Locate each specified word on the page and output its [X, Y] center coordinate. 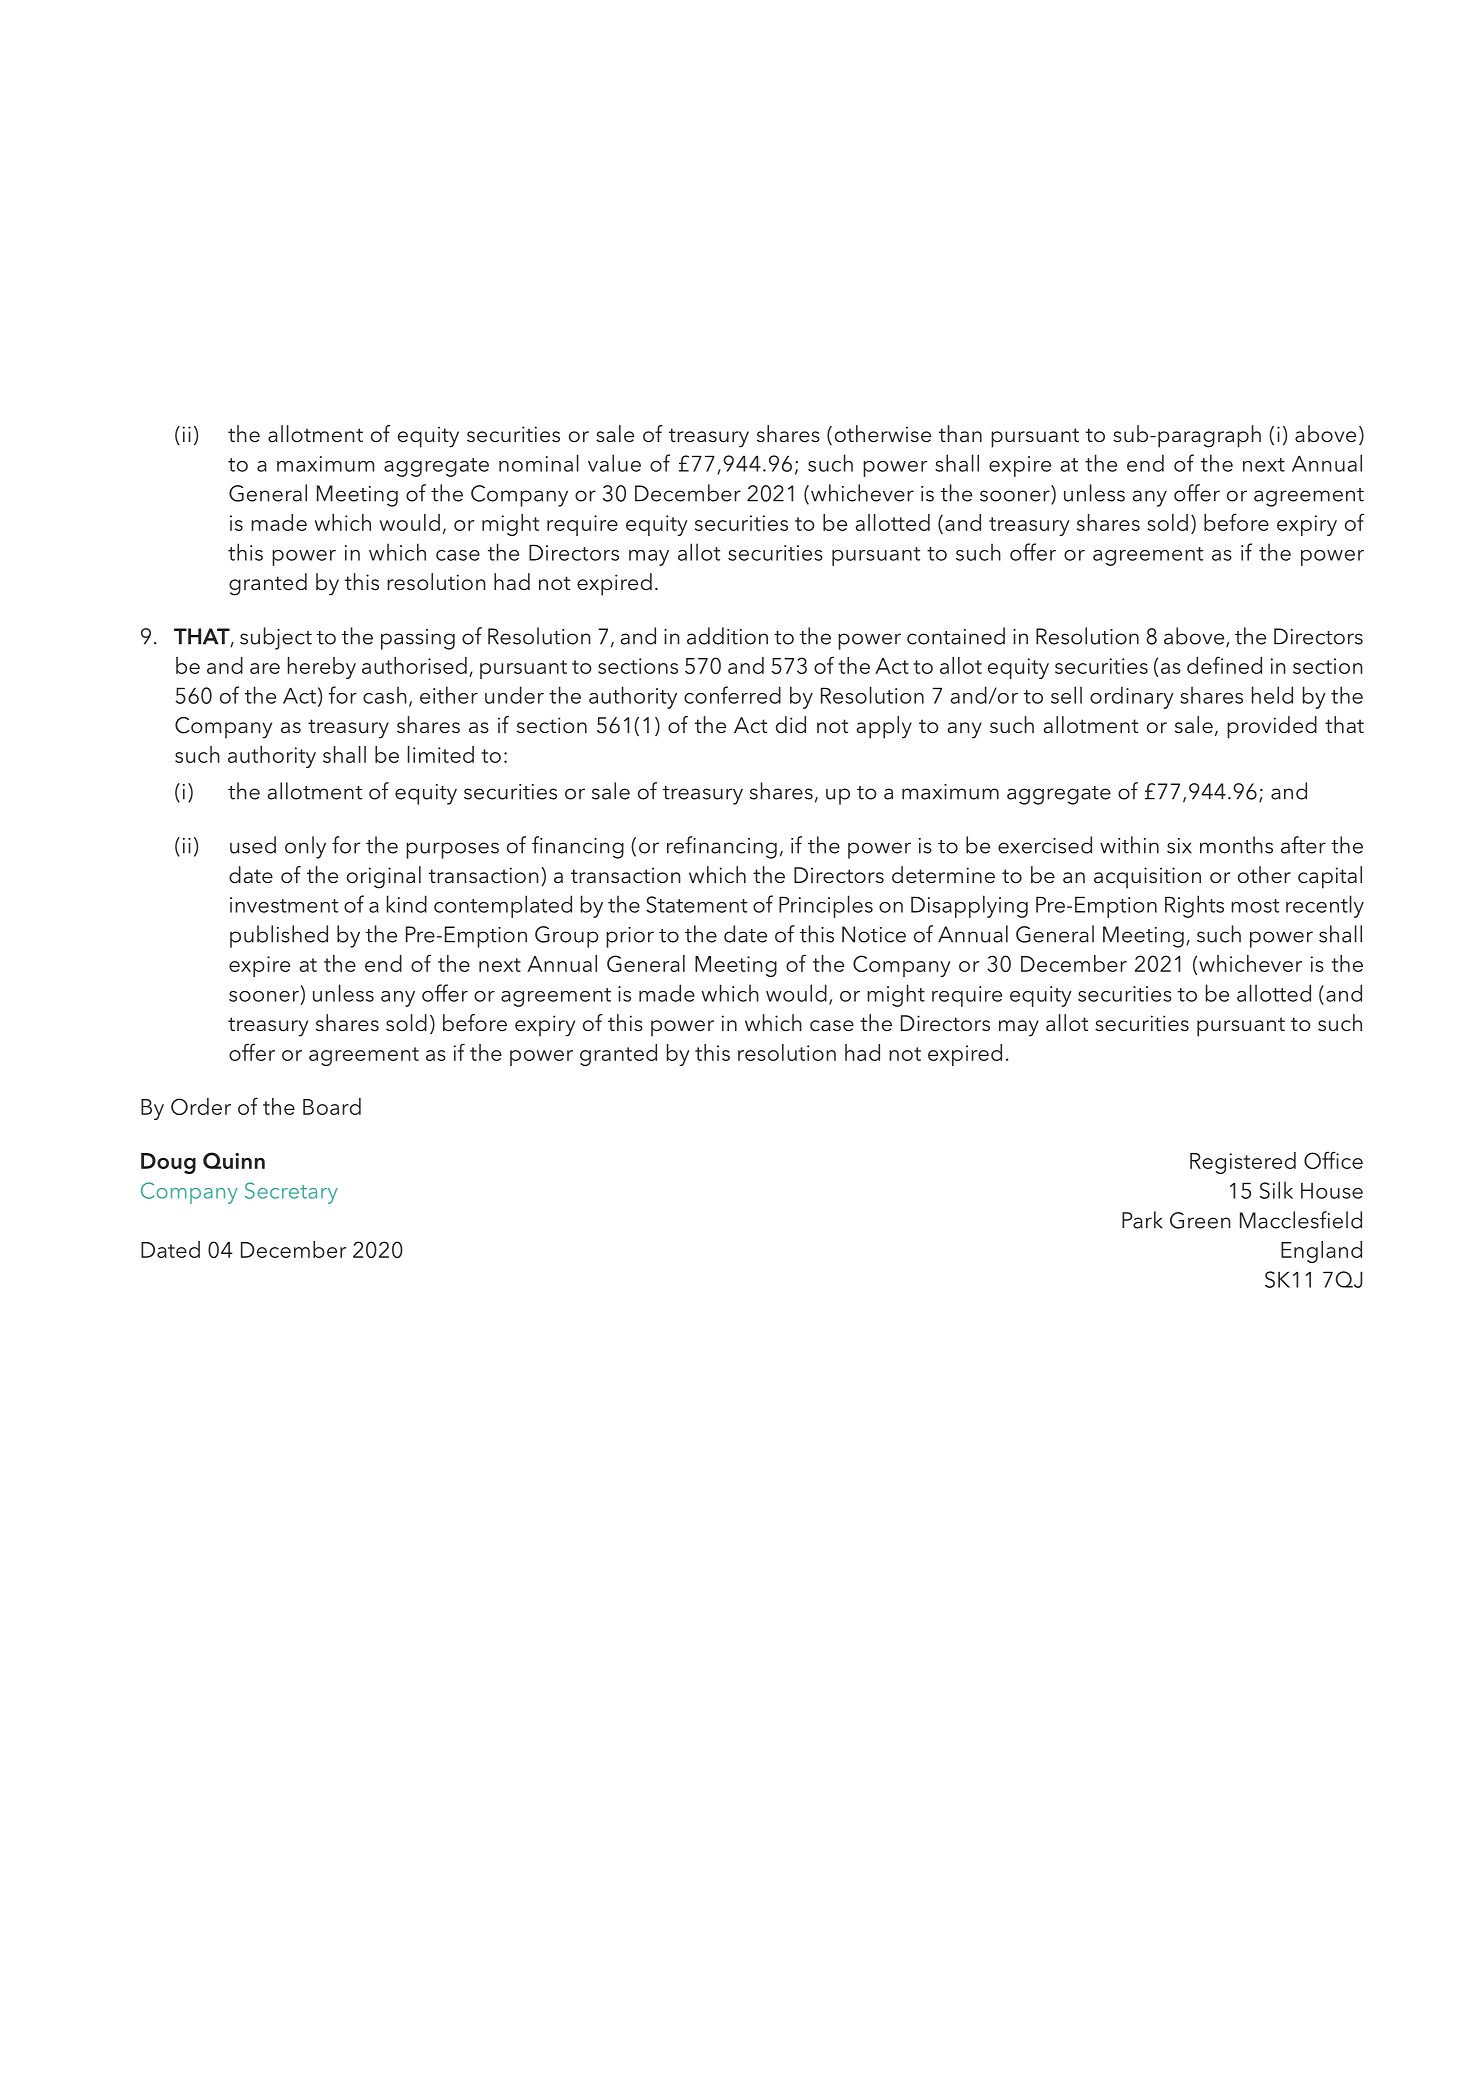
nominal [539, 463]
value [614, 463]
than [960, 434]
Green [1200, 1220]
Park [1142, 1220]
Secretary [291, 1193]
